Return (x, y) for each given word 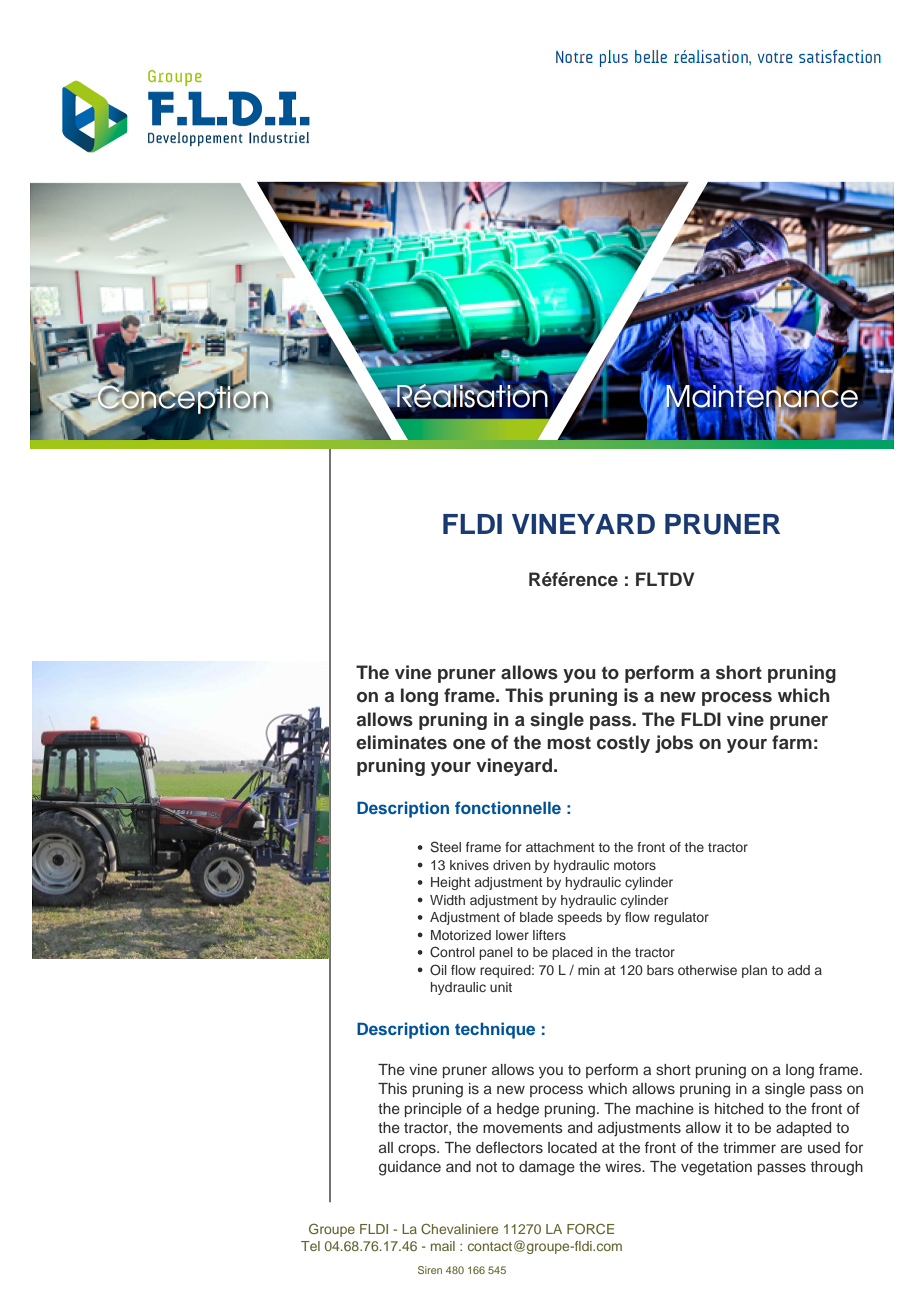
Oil (438, 970)
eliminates (401, 742)
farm (792, 742)
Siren (430, 1270)
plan (754, 971)
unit (501, 987)
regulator (681, 918)
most (569, 743)
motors (635, 865)
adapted (803, 1129)
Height (451, 883)
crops (418, 1150)
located (572, 1147)
